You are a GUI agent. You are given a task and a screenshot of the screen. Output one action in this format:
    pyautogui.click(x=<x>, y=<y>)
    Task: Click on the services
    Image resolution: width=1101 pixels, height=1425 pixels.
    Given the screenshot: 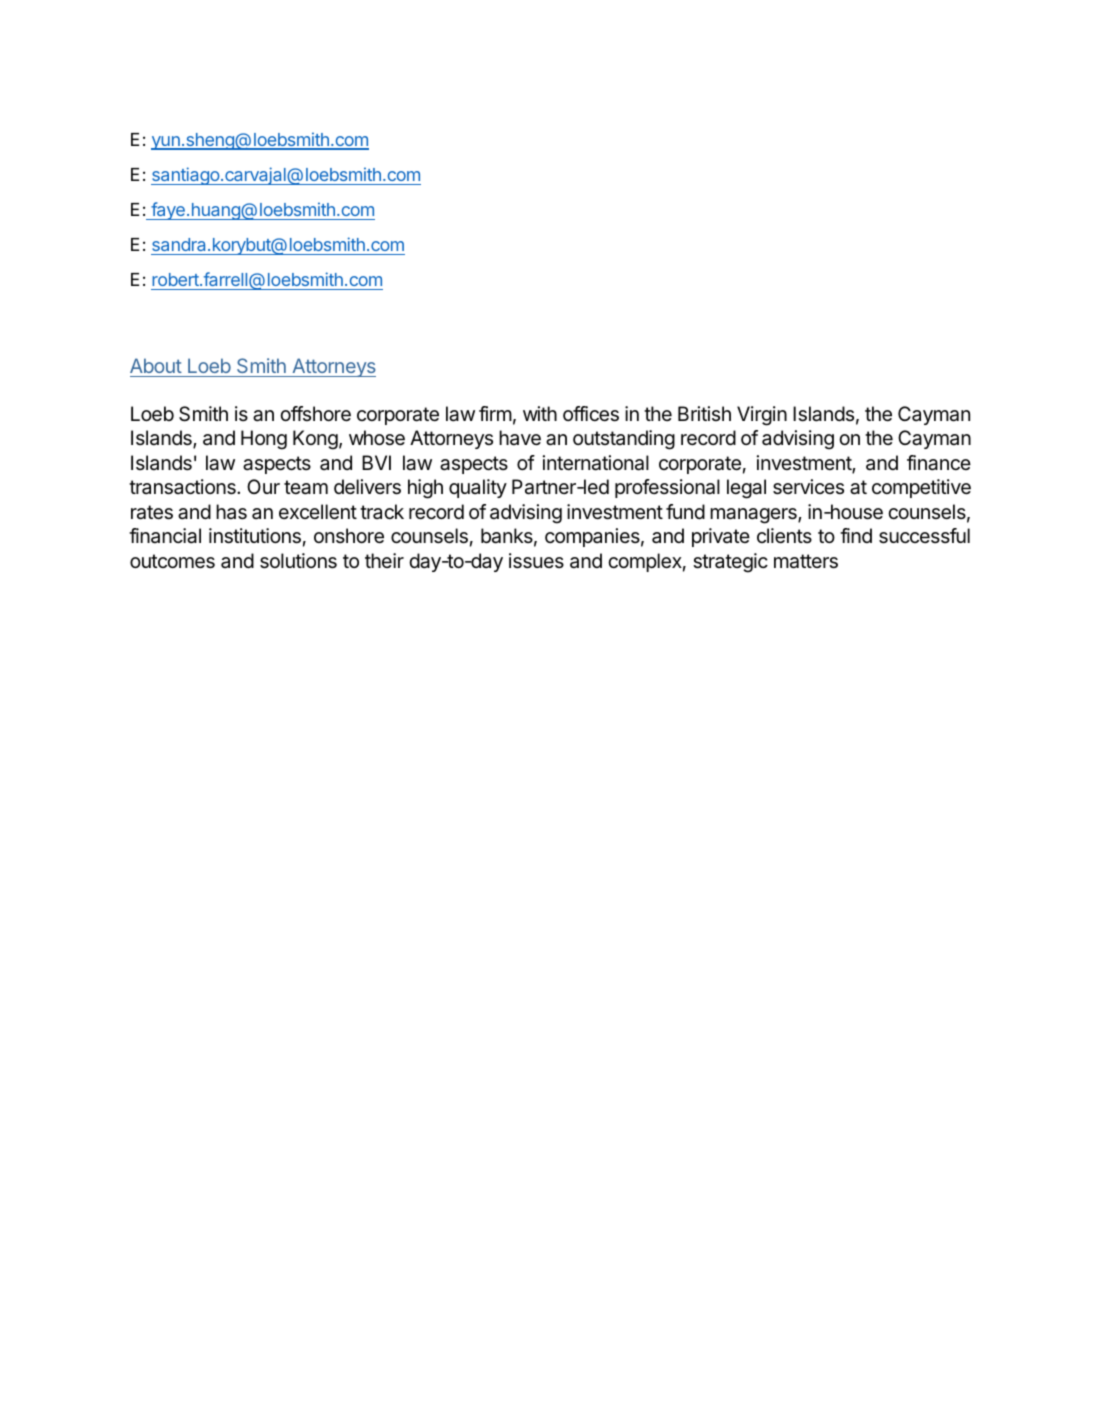 What is the action you would take?
    pyautogui.click(x=808, y=487)
